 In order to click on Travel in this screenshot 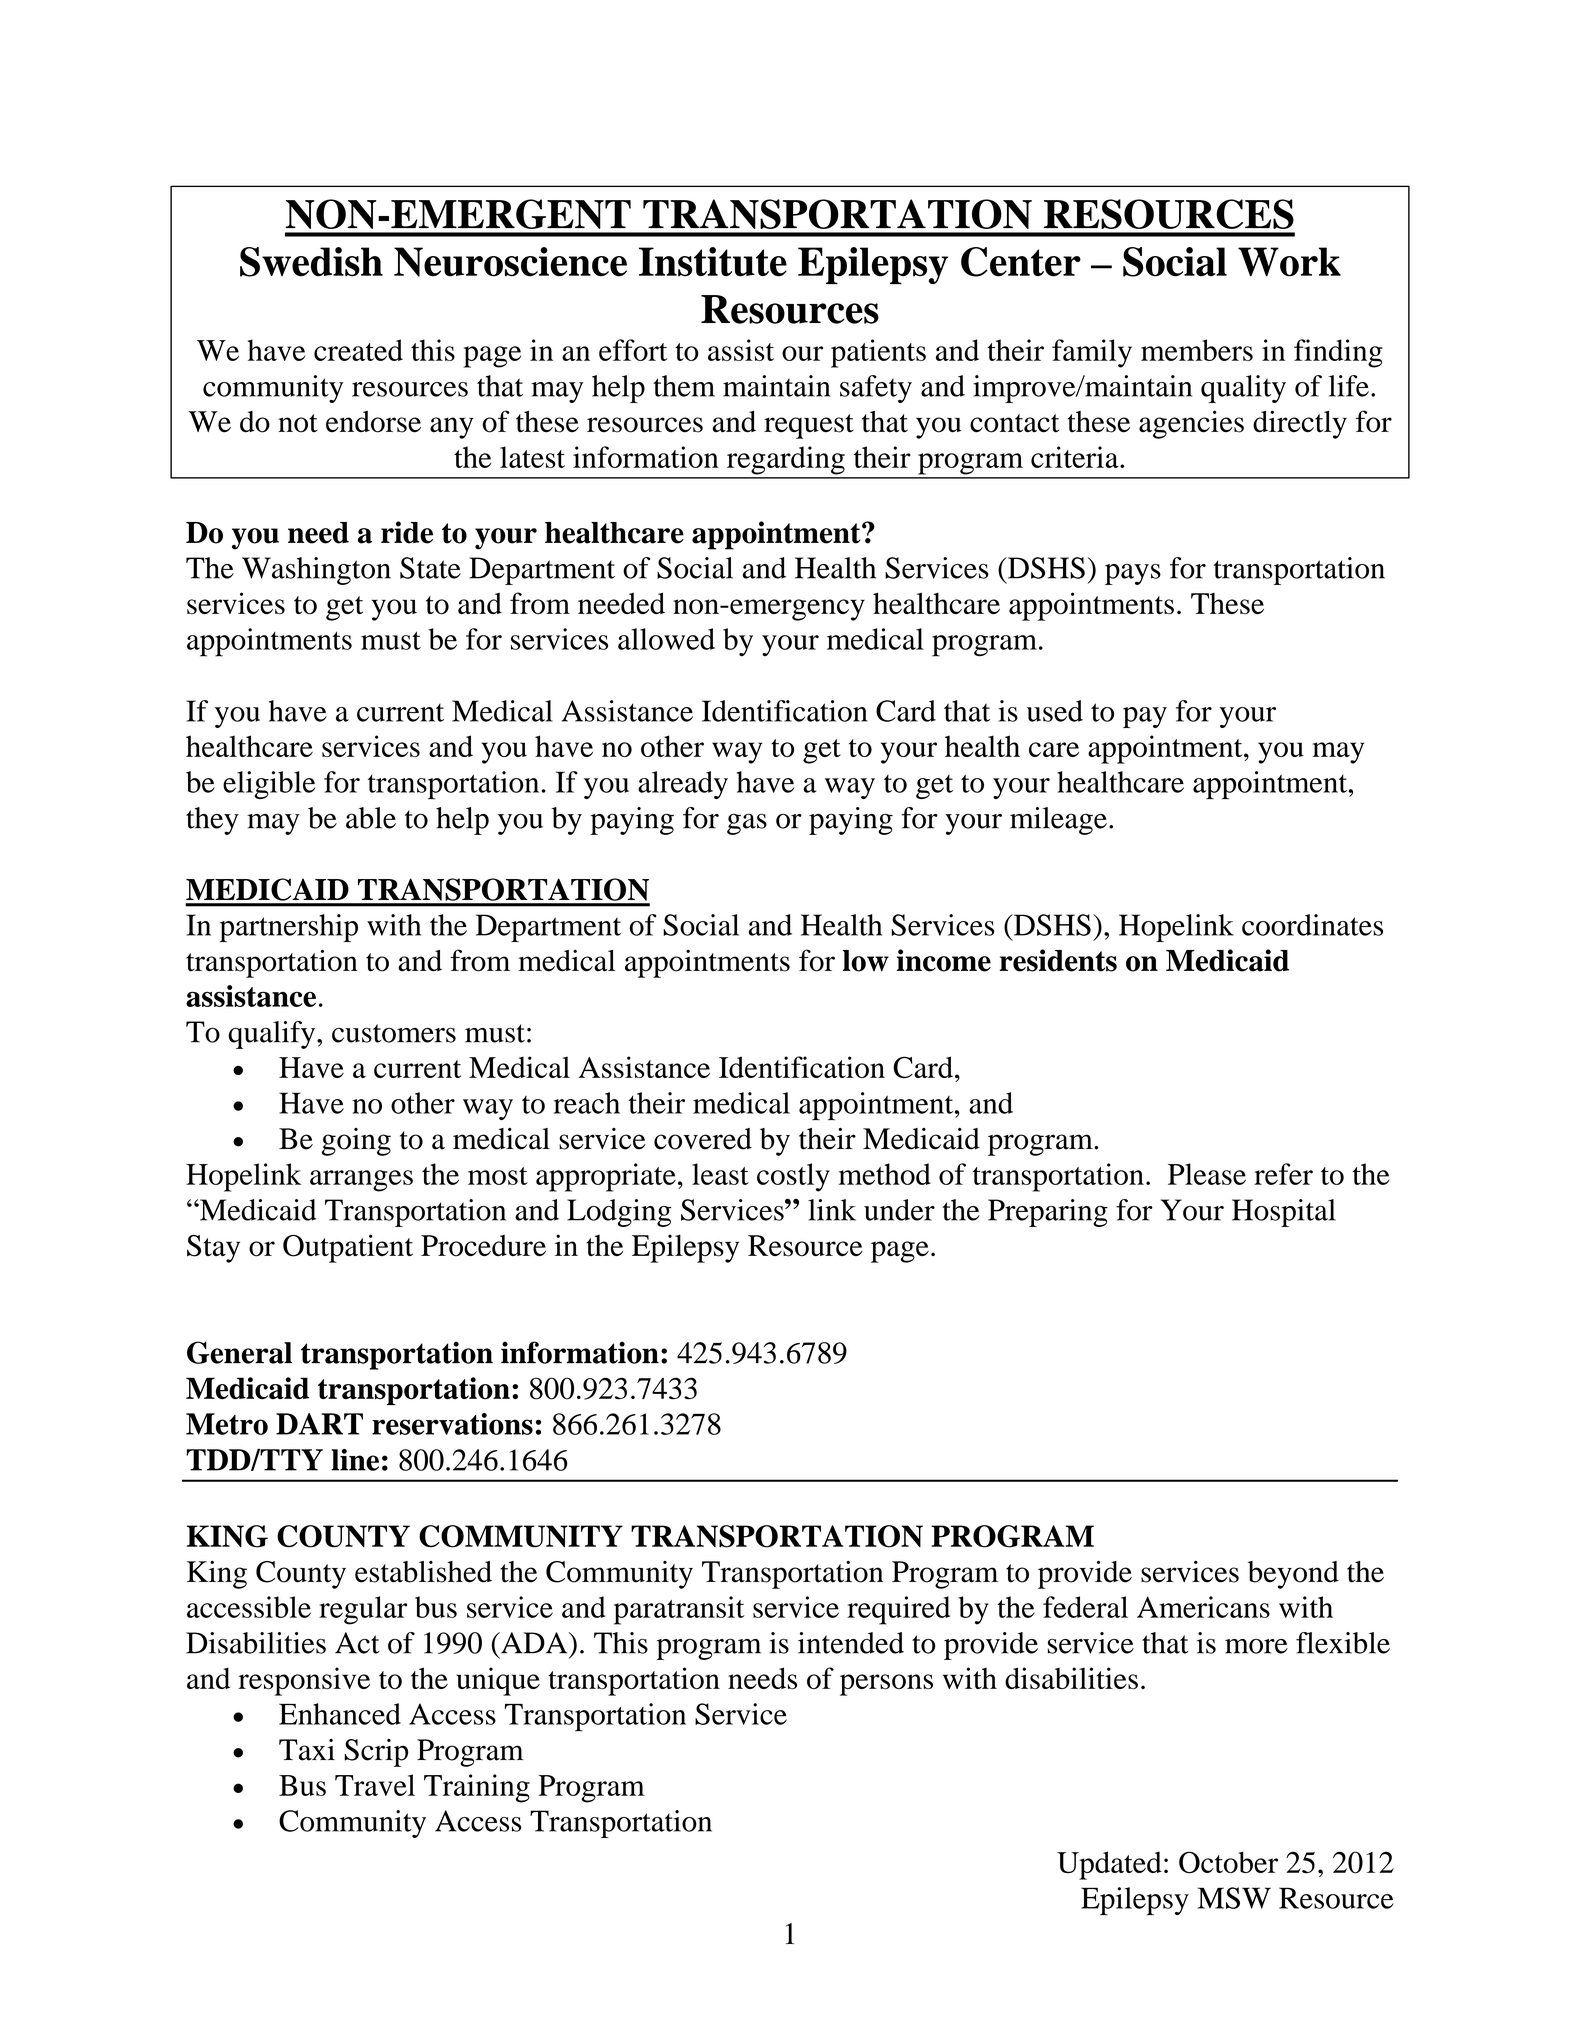, I will do `click(375, 1785)`.
